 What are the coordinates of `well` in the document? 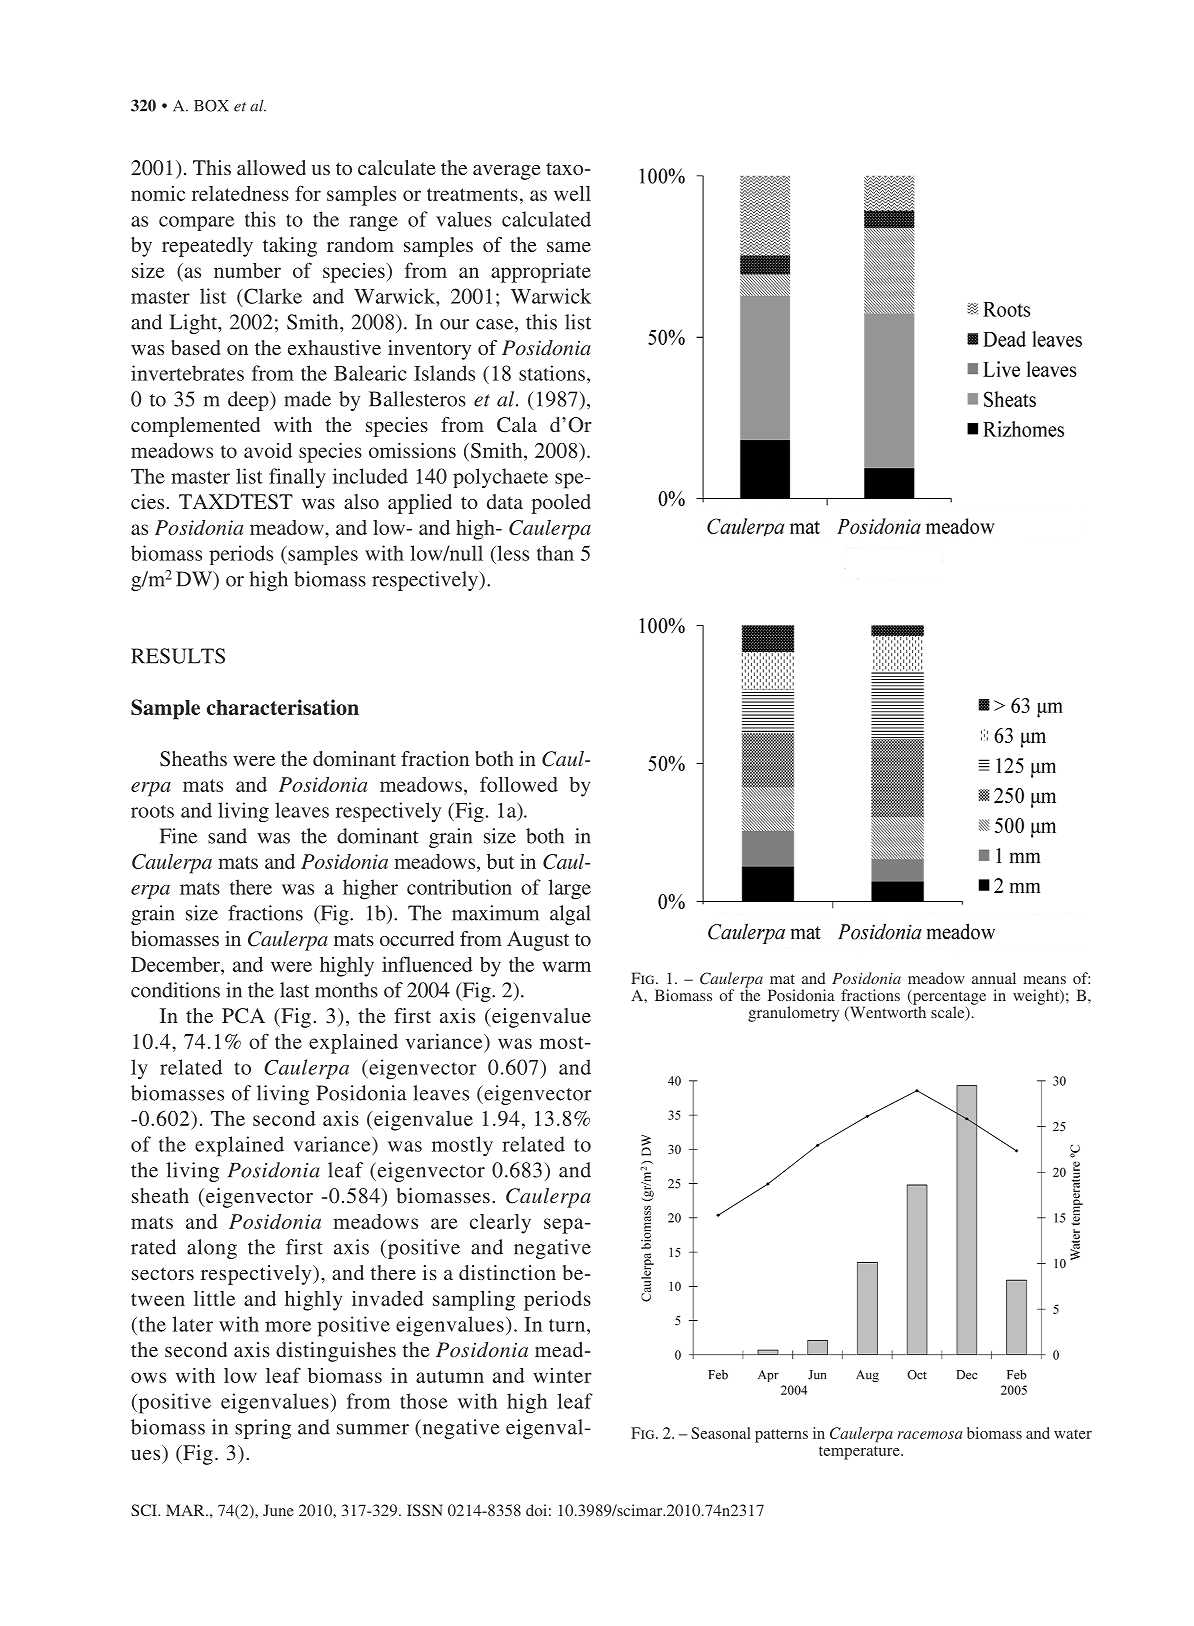 It's located at (572, 193).
